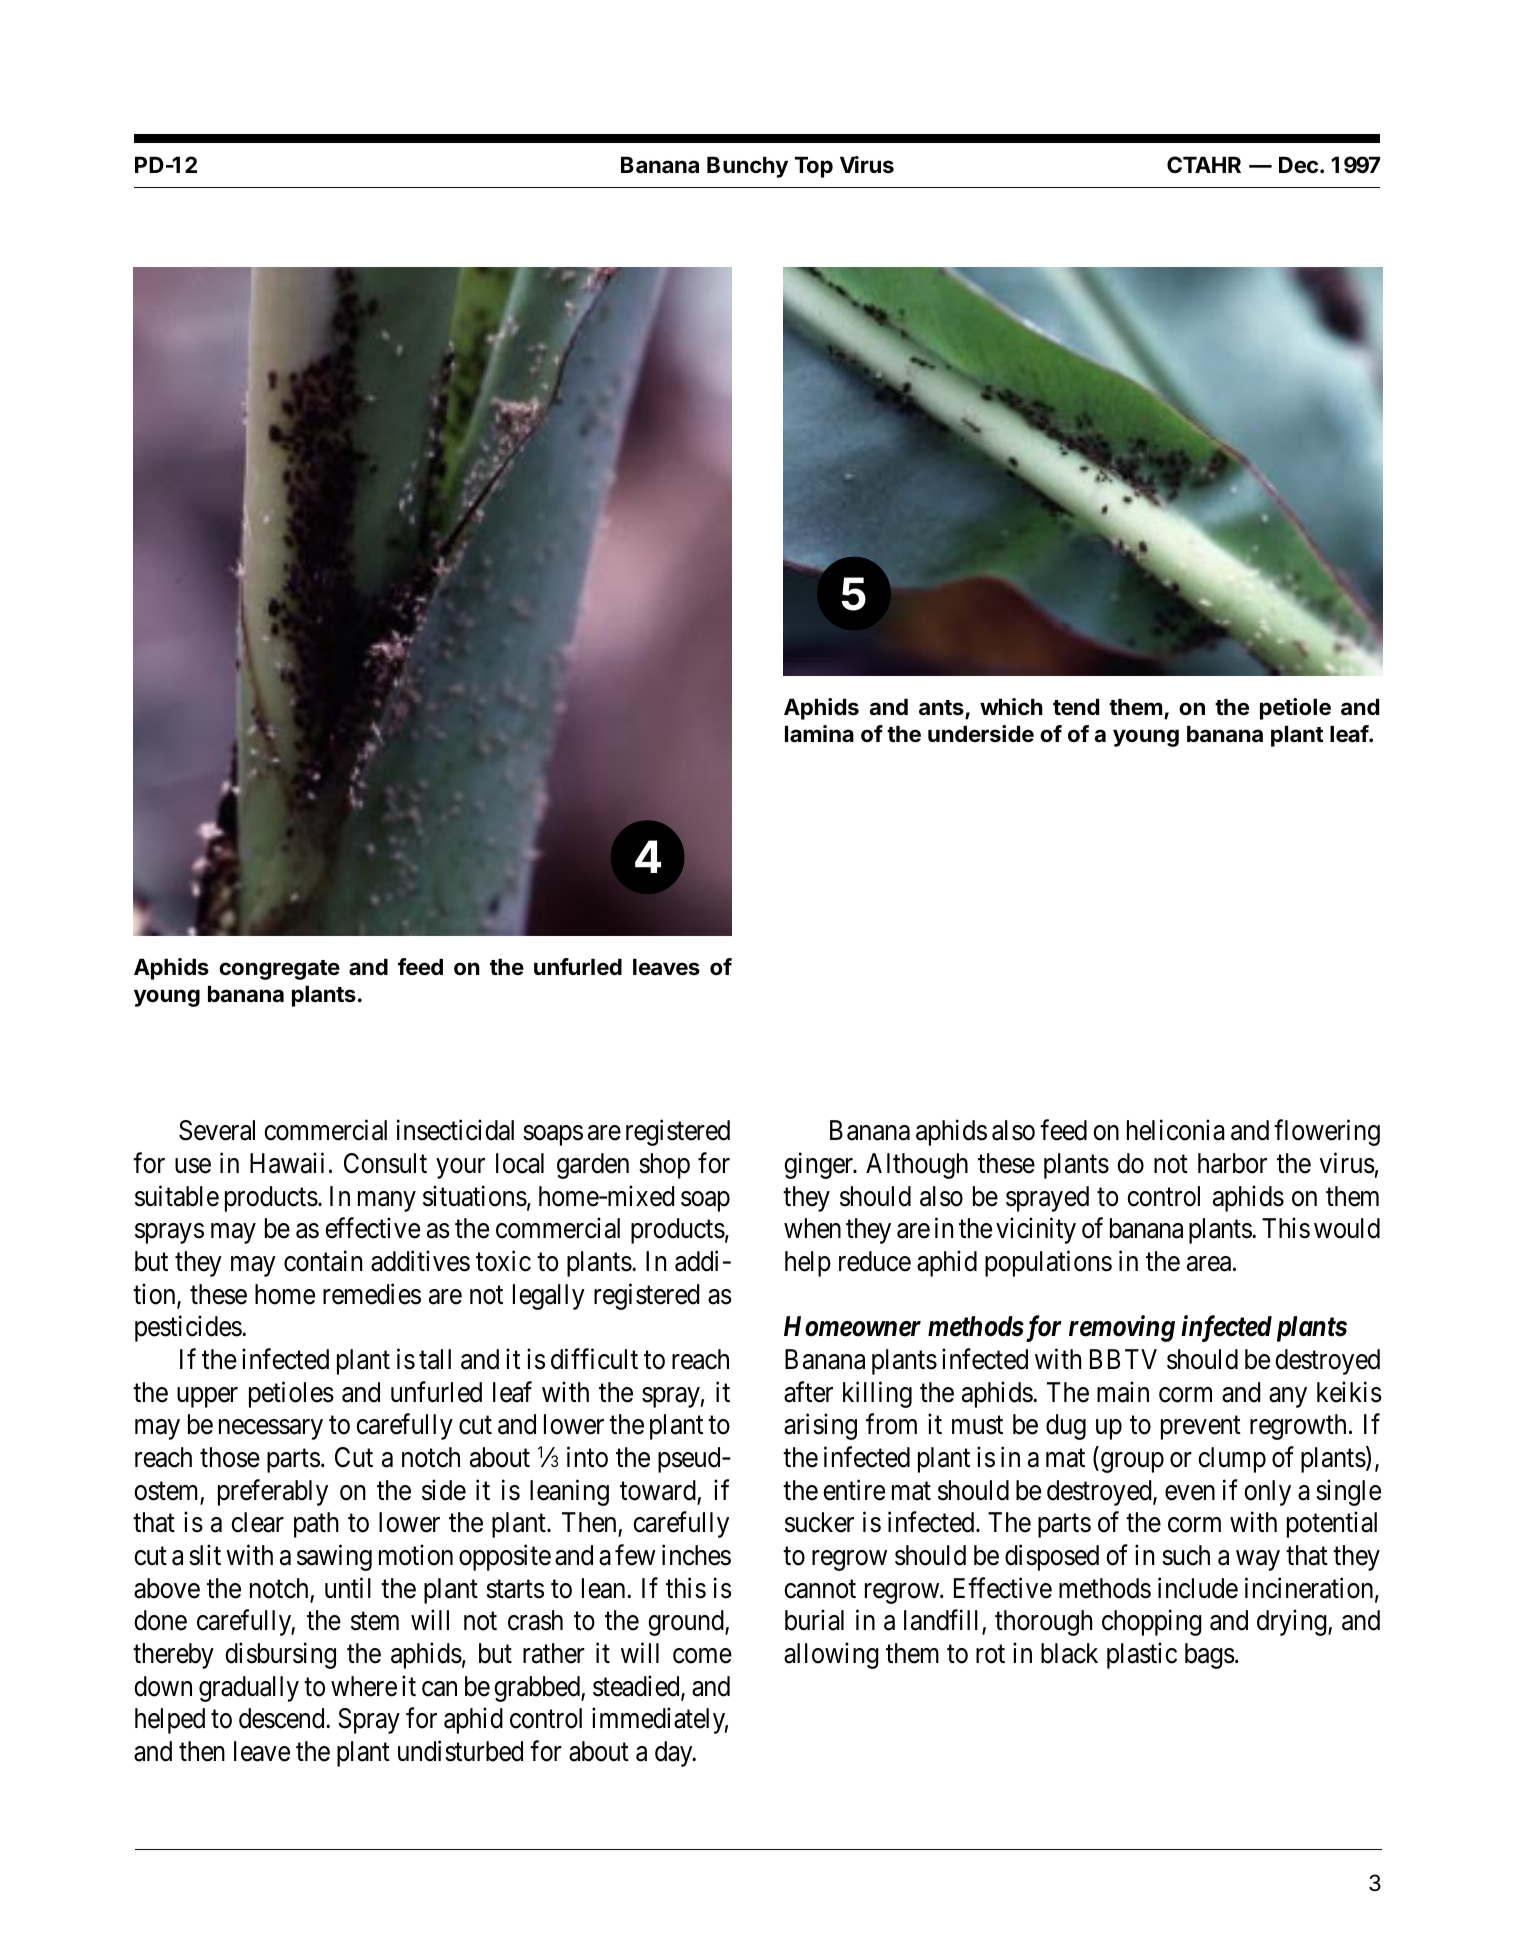 This screenshot has width=1514, height=1960. What do you see at coordinates (814, 167) in the screenshot?
I see `Top` at bounding box center [814, 167].
